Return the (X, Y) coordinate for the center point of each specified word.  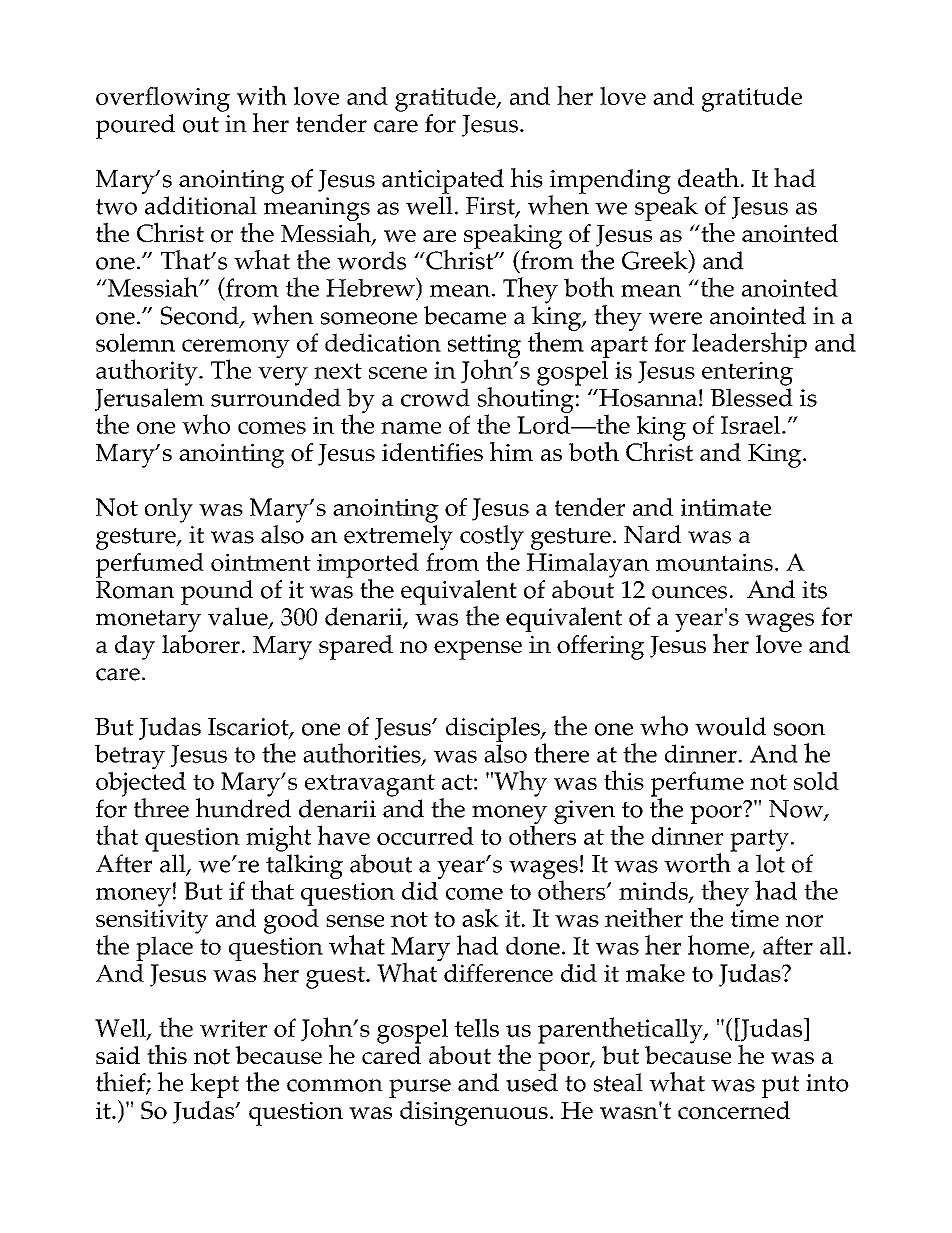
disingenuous (474, 1113)
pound (217, 592)
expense (478, 650)
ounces (689, 592)
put (780, 1087)
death (708, 178)
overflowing (163, 99)
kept (215, 1085)
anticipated (443, 181)
